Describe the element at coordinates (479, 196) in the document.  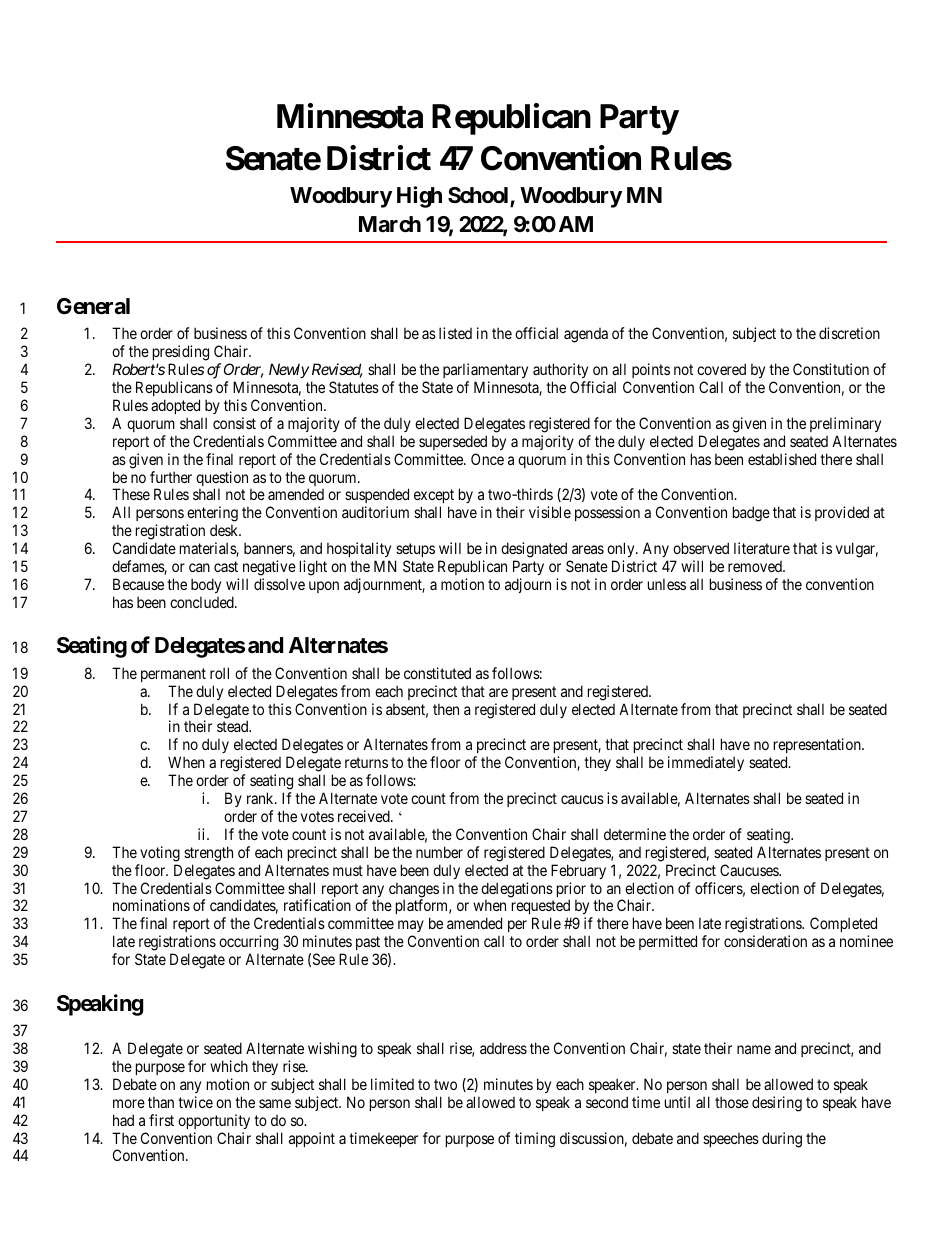
I see `School` at that location.
